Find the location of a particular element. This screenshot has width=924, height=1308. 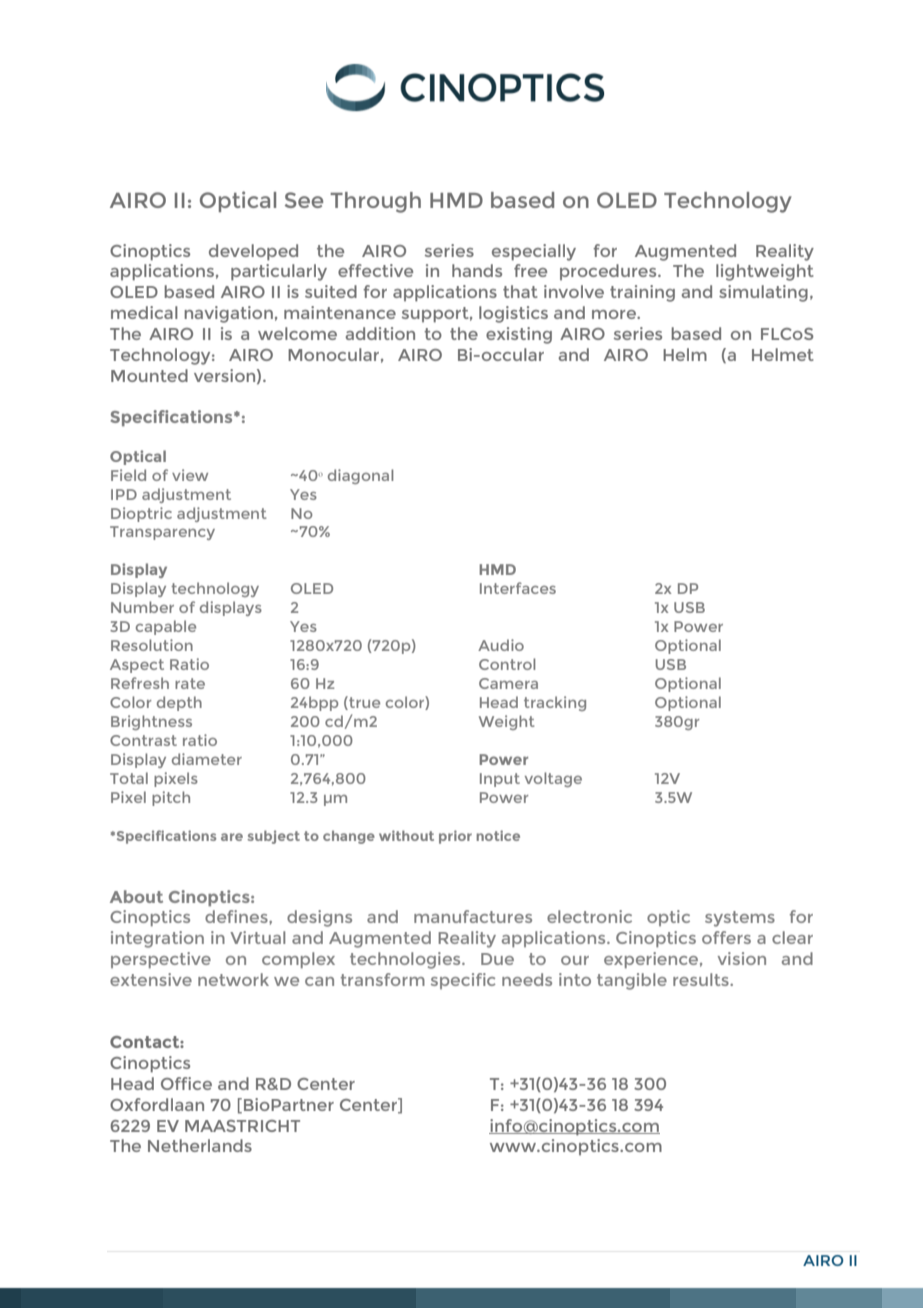

existing is located at coordinates (519, 335).
